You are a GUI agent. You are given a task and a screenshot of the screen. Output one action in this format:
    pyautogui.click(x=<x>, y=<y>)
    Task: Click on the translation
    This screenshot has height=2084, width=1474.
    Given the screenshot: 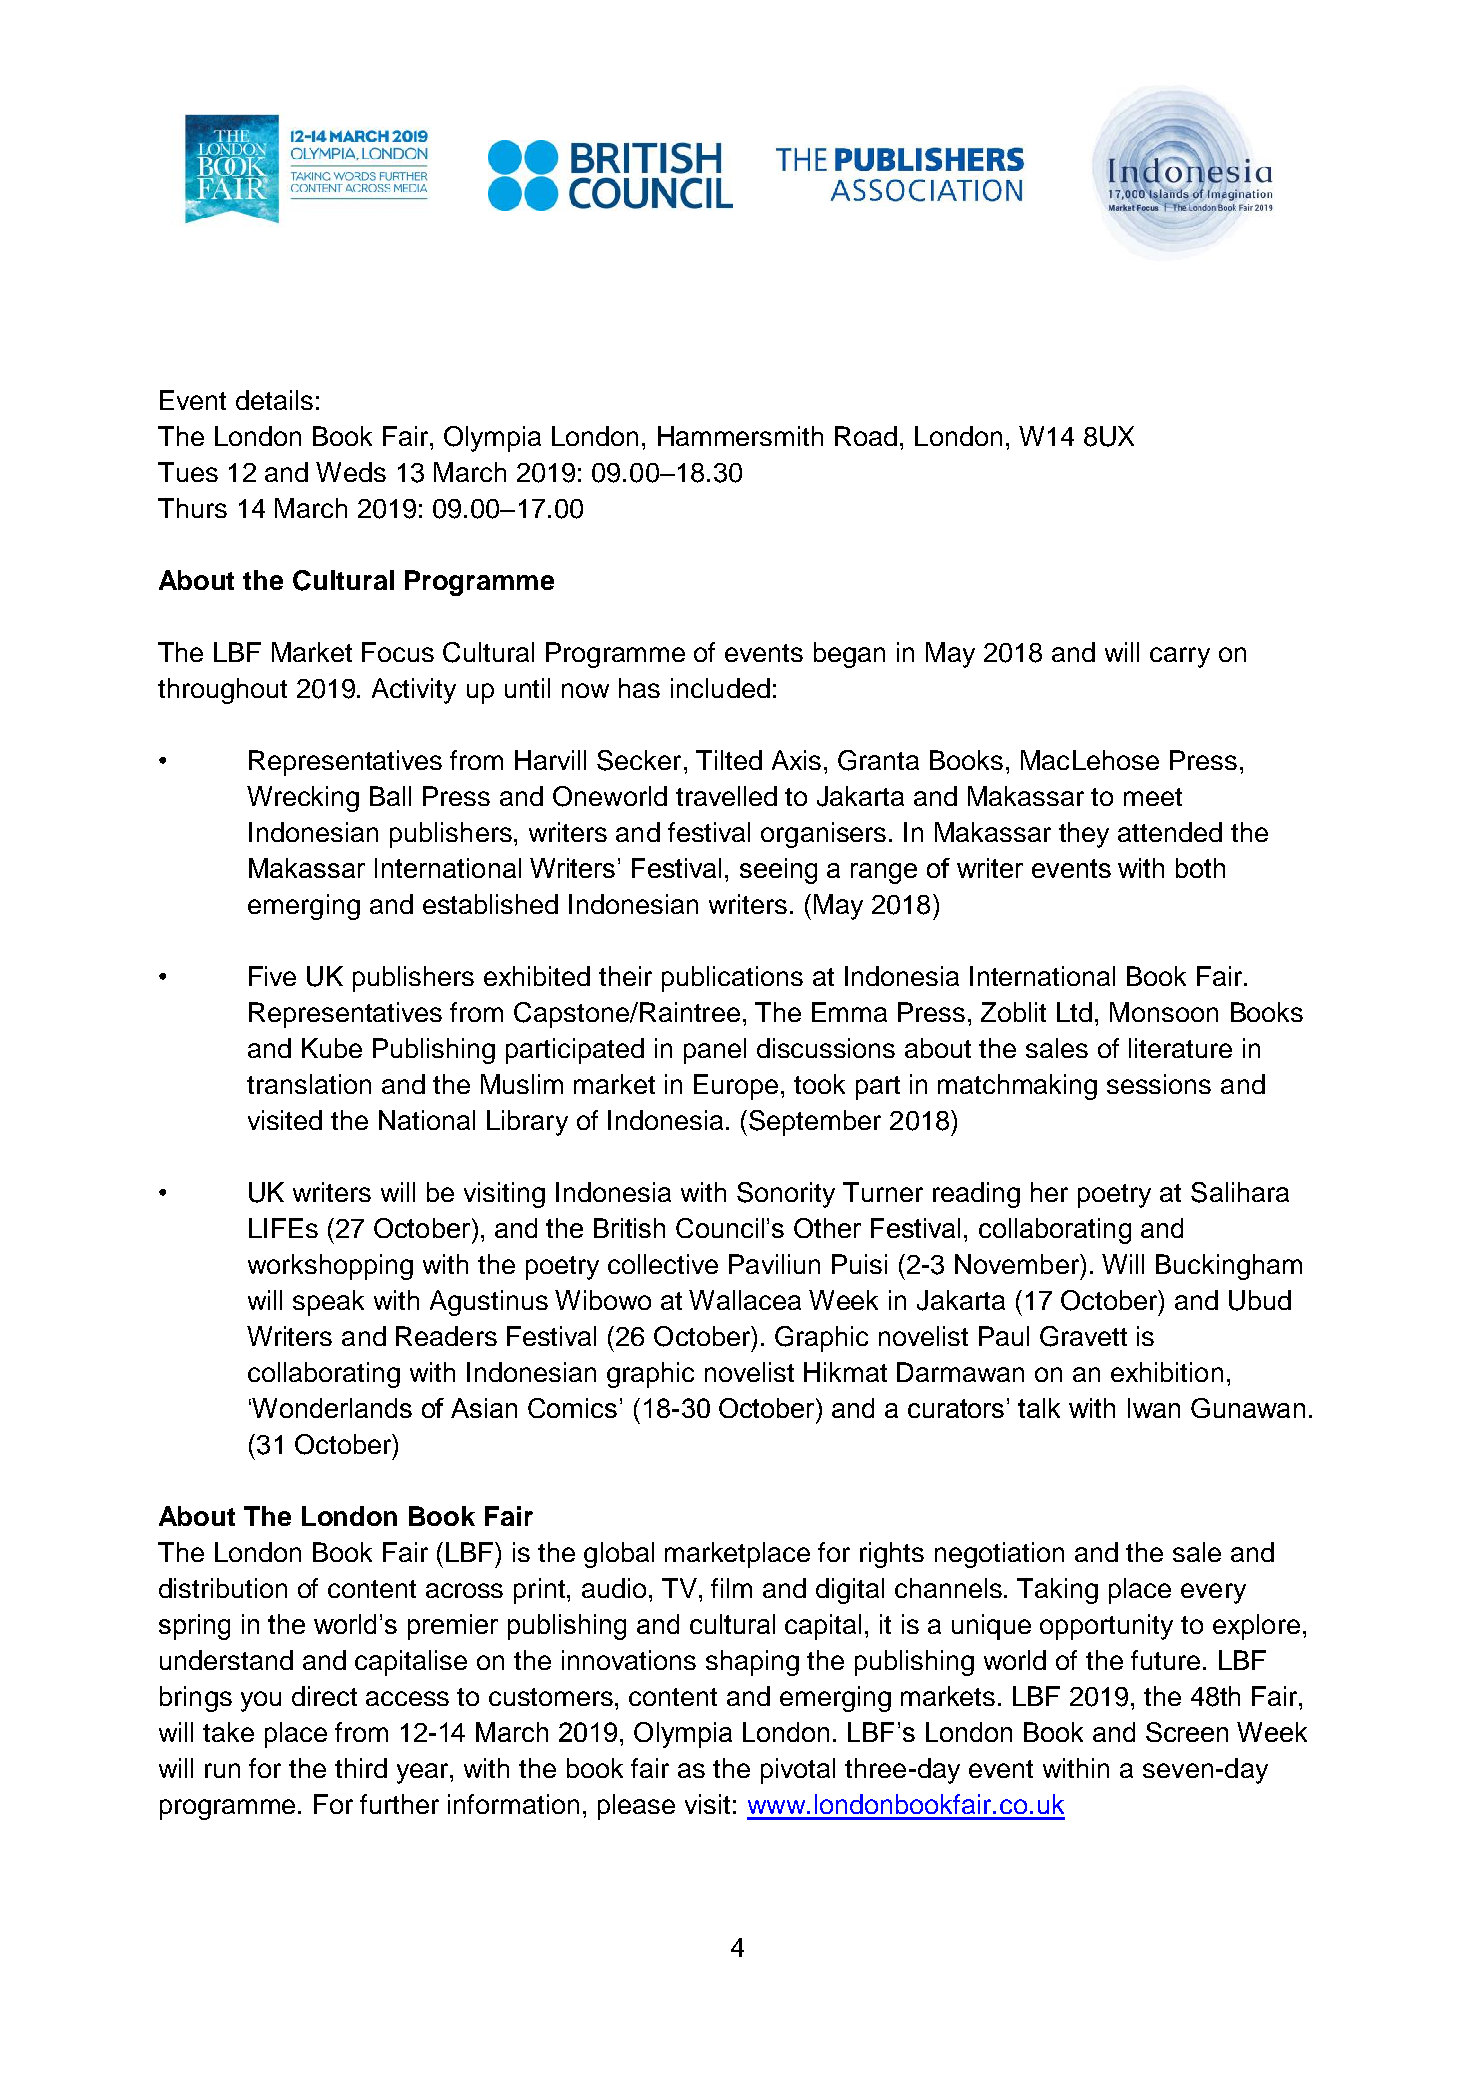 What is the action you would take?
    pyautogui.click(x=309, y=1084)
